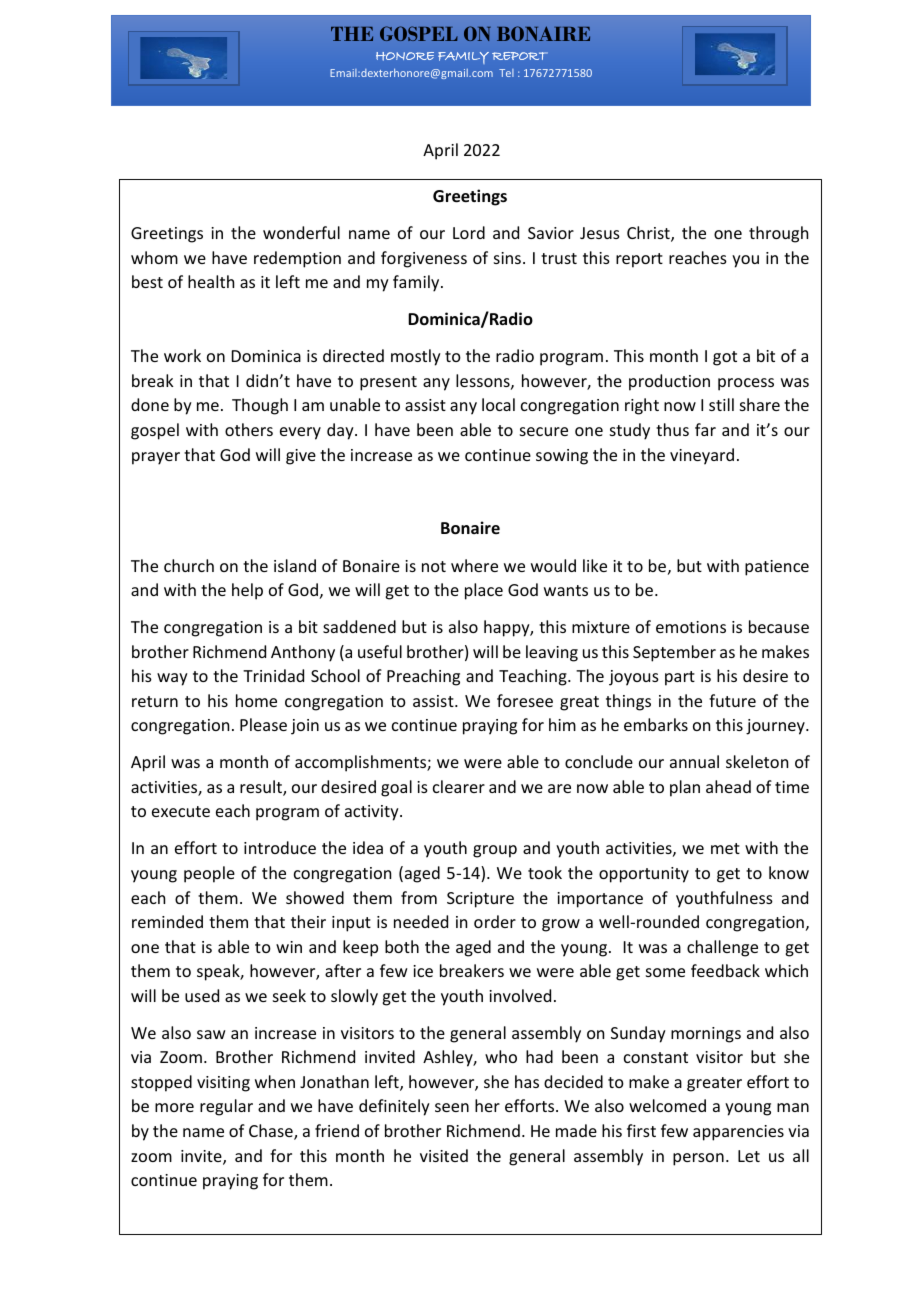 The width and height of the document is (924, 1308). What do you see at coordinates (732, 700) in the document?
I see `future` at bounding box center [732, 700].
